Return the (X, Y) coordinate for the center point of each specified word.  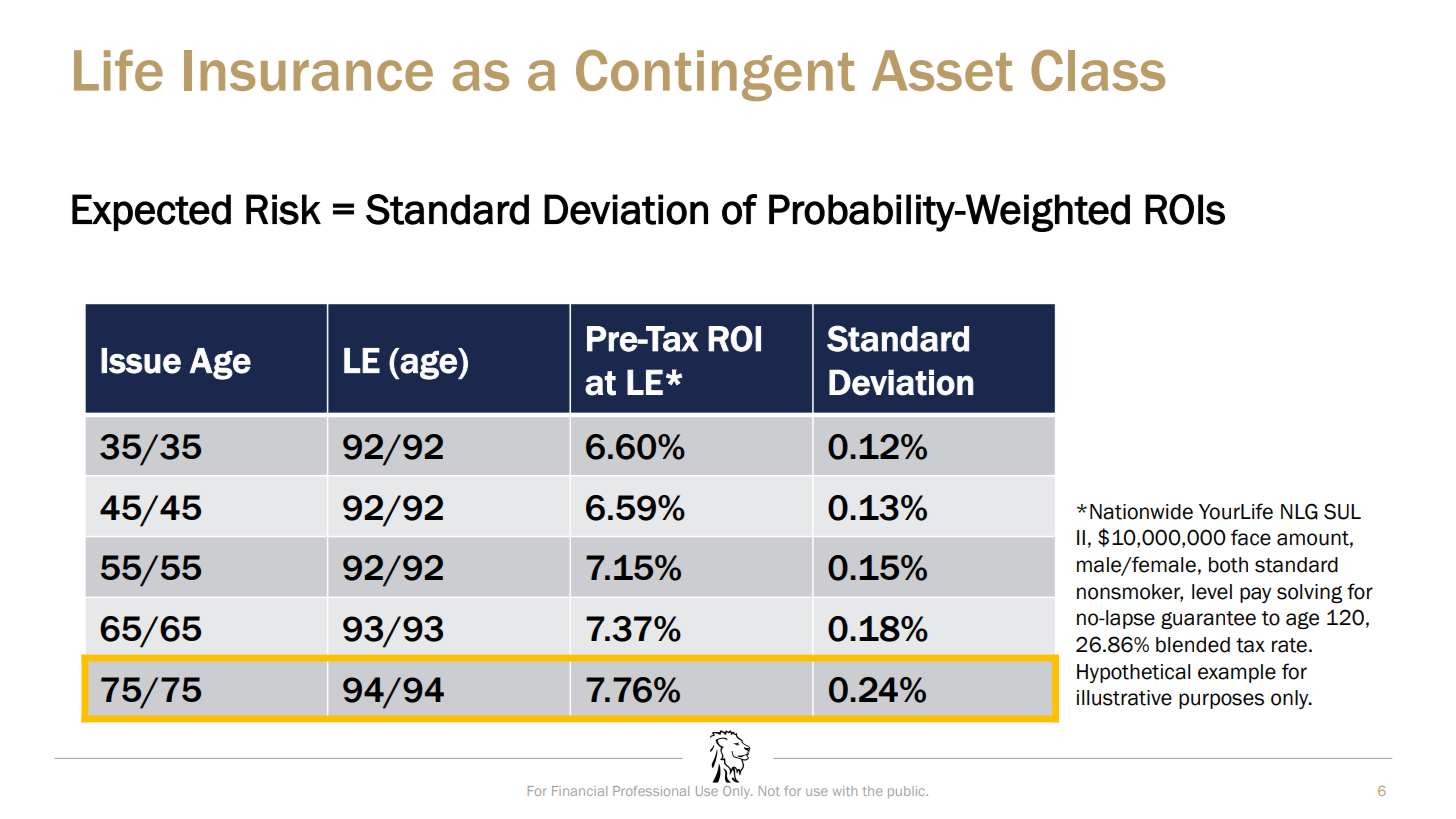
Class (1098, 70)
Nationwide (1141, 512)
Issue (141, 361)
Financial (579, 791)
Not (769, 791)
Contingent (715, 75)
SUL (1342, 511)
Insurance (308, 70)
